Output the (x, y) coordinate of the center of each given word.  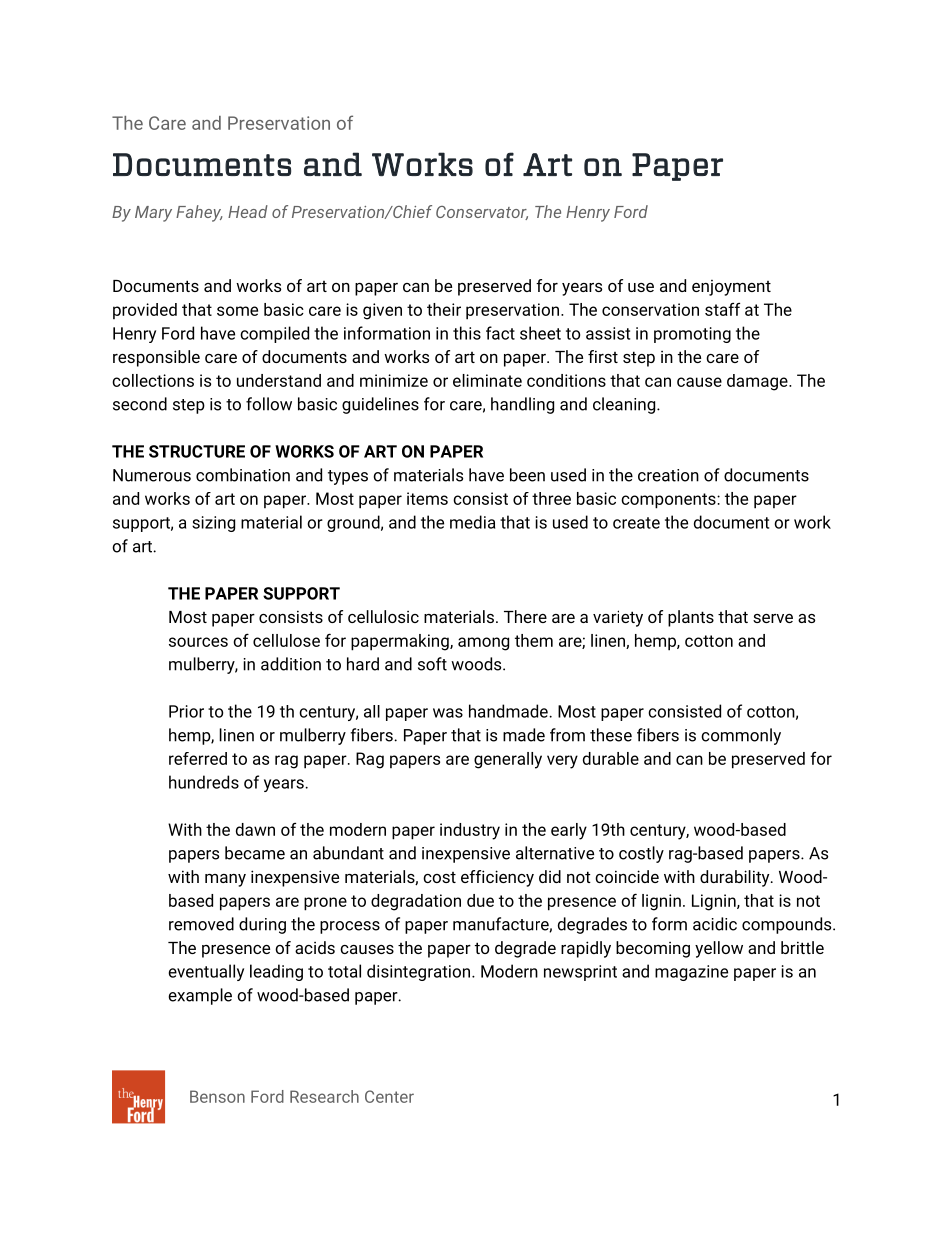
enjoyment (731, 288)
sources (198, 642)
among (483, 644)
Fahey (199, 213)
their (444, 309)
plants (691, 618)
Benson (217, 1096)
